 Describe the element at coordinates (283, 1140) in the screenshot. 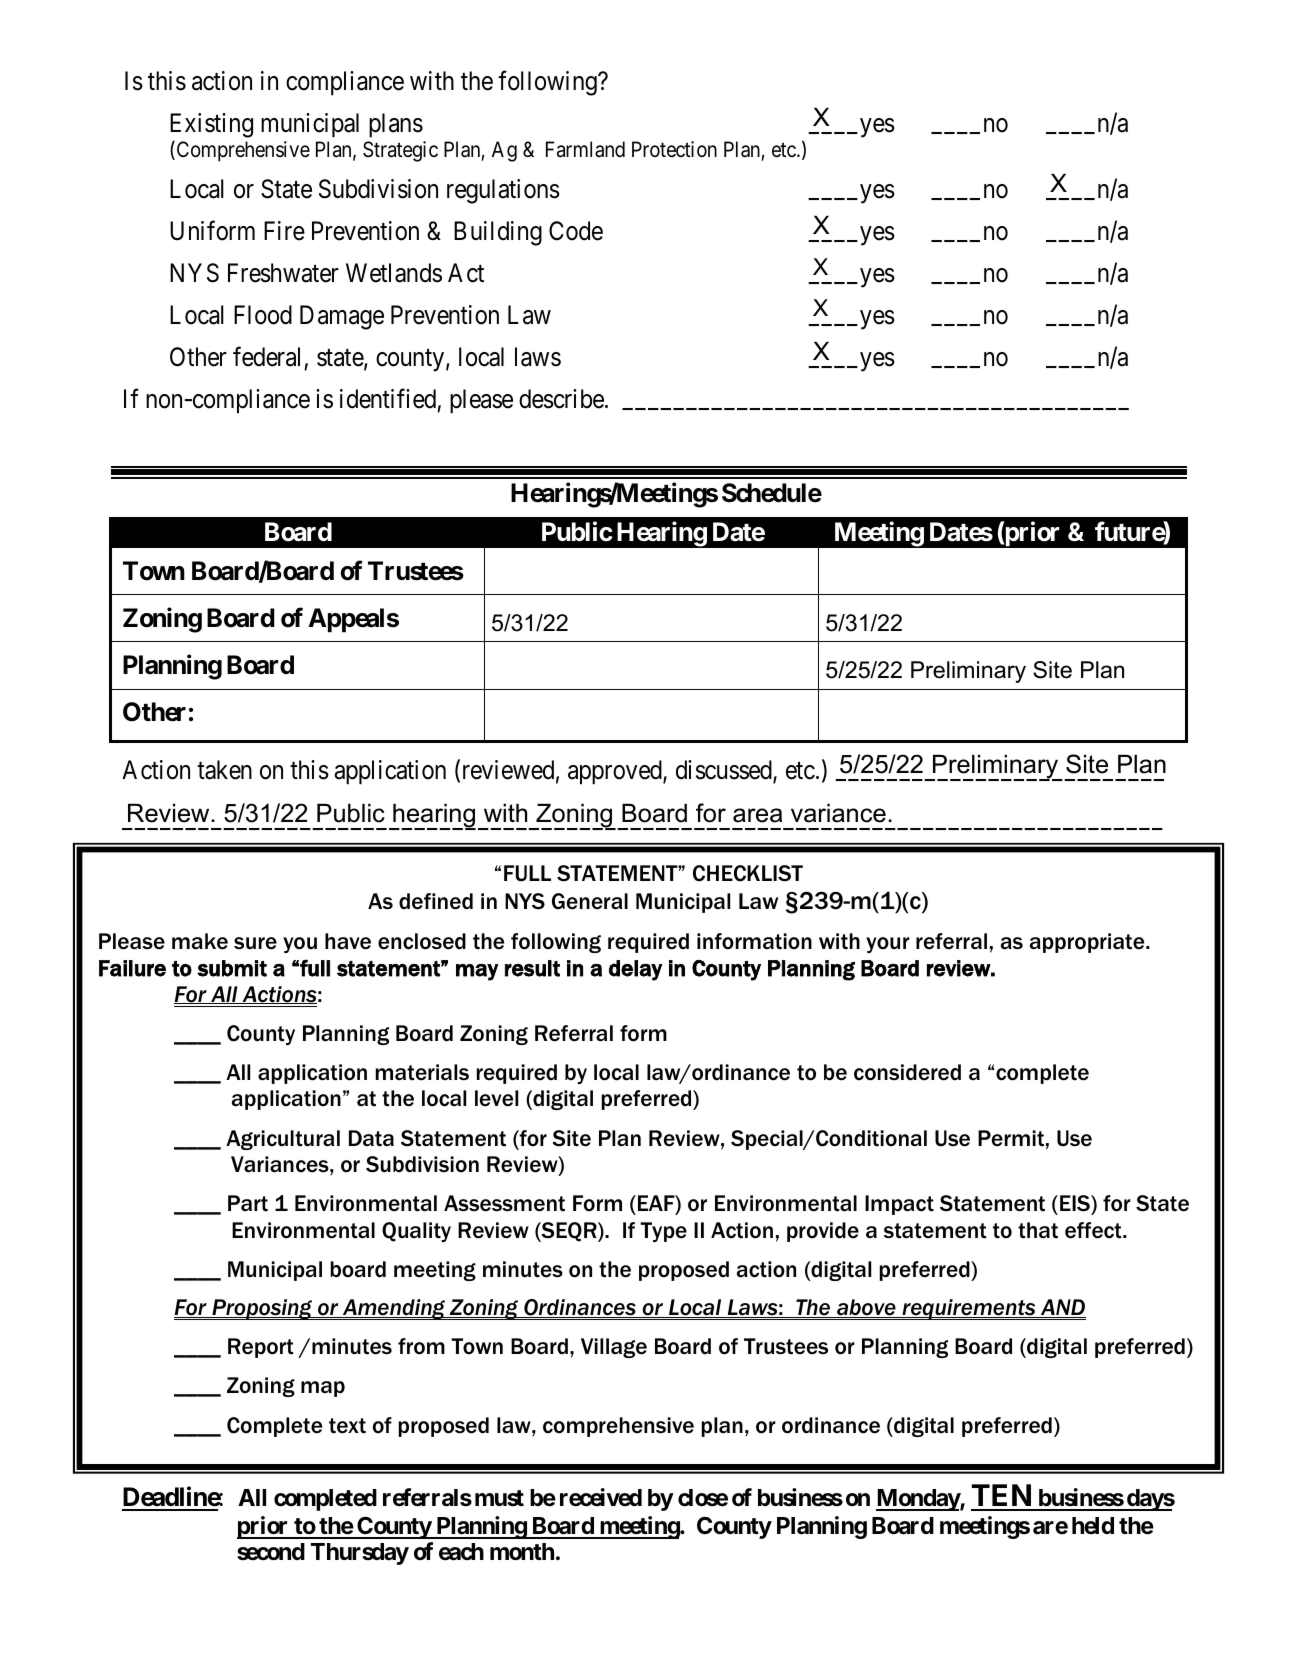

I see `Agricultural` at that location.
